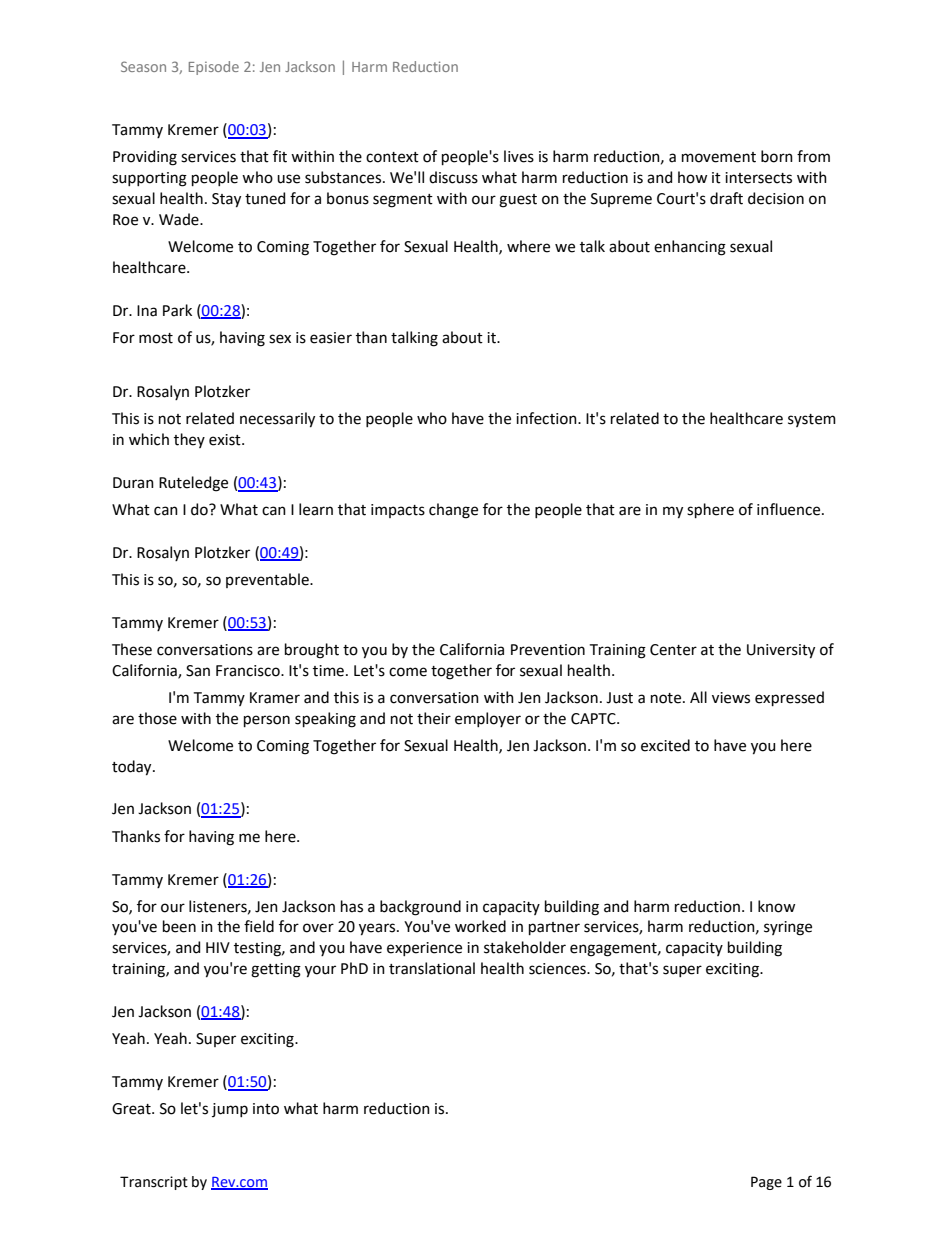 This screenshot has height=1233, width=952. What do you see at coordinates (812, 420) in the screenshot?
I see `system` at bounding box center [812, 420].
